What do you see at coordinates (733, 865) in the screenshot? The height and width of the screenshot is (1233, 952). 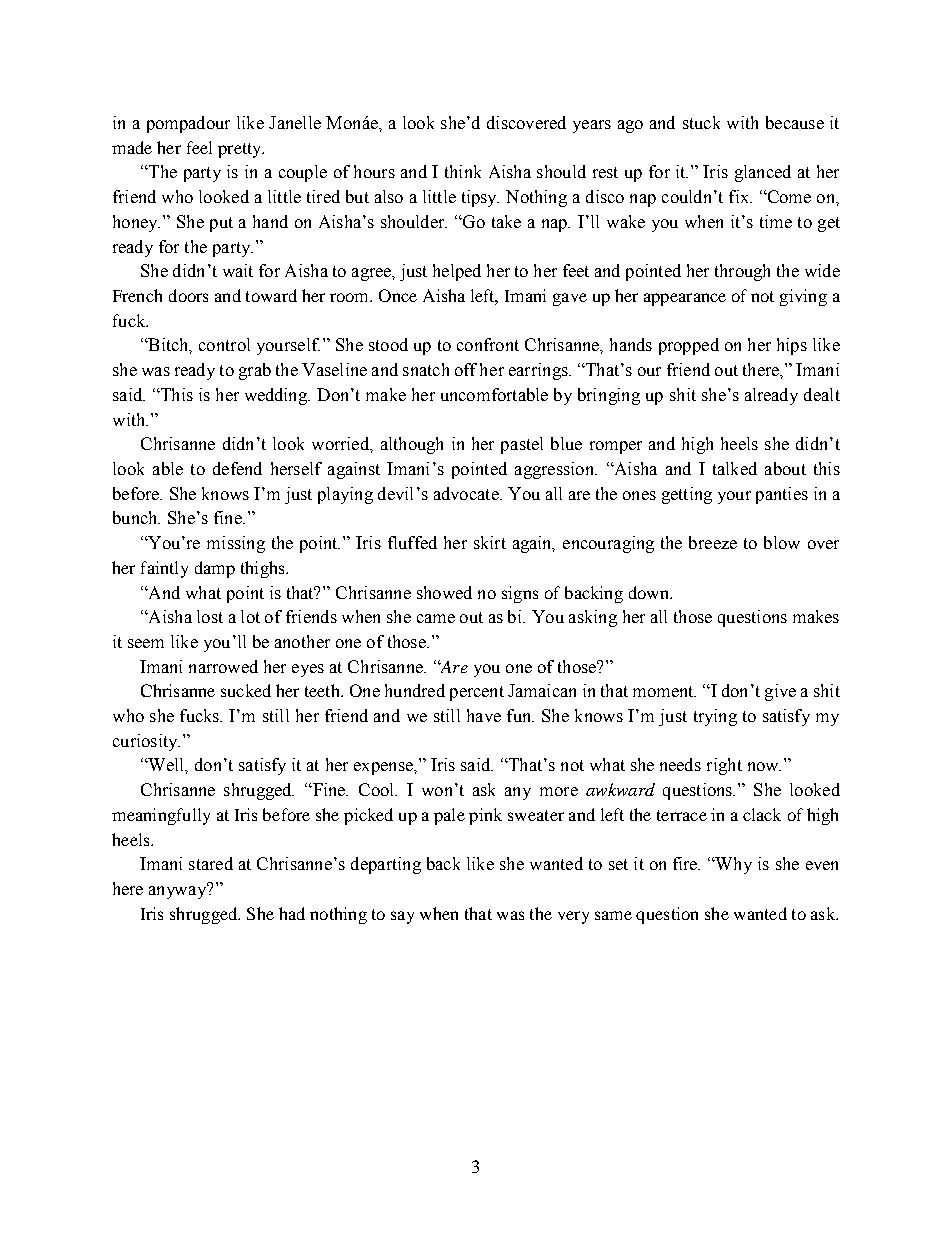 I see `Why` at bounding box center [733, 865].
